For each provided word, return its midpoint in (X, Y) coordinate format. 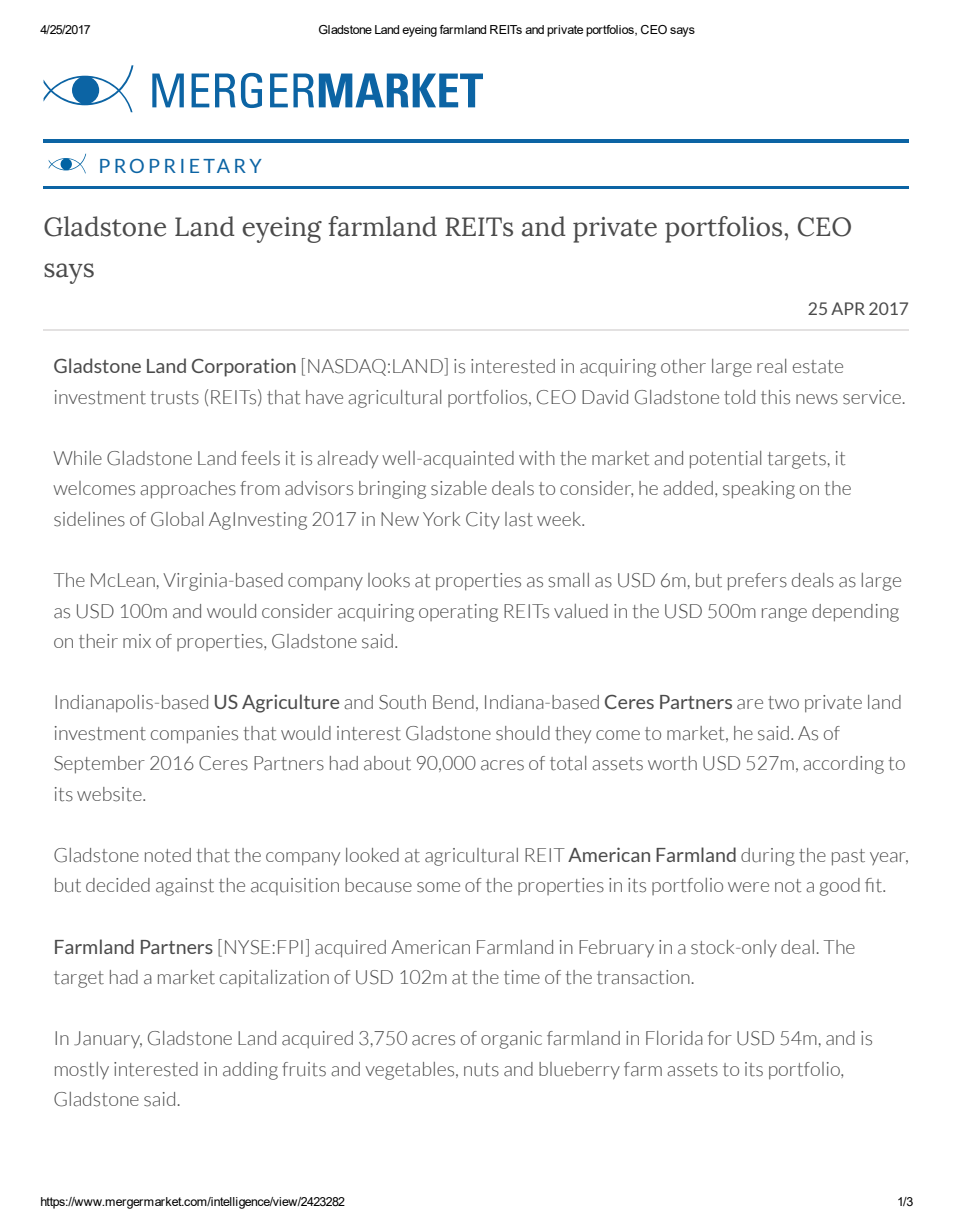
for (720, 1038)
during (768, 857)
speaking (759, 490)
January (108, 1039)
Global (177, 519)
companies (194, 735)
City (483, 521)
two (783, 703)
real (771, 366)
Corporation (244, 367)
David (605, 397)
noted (168, 855)
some (438, 887)
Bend (453, 702)
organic (511, 1040)
